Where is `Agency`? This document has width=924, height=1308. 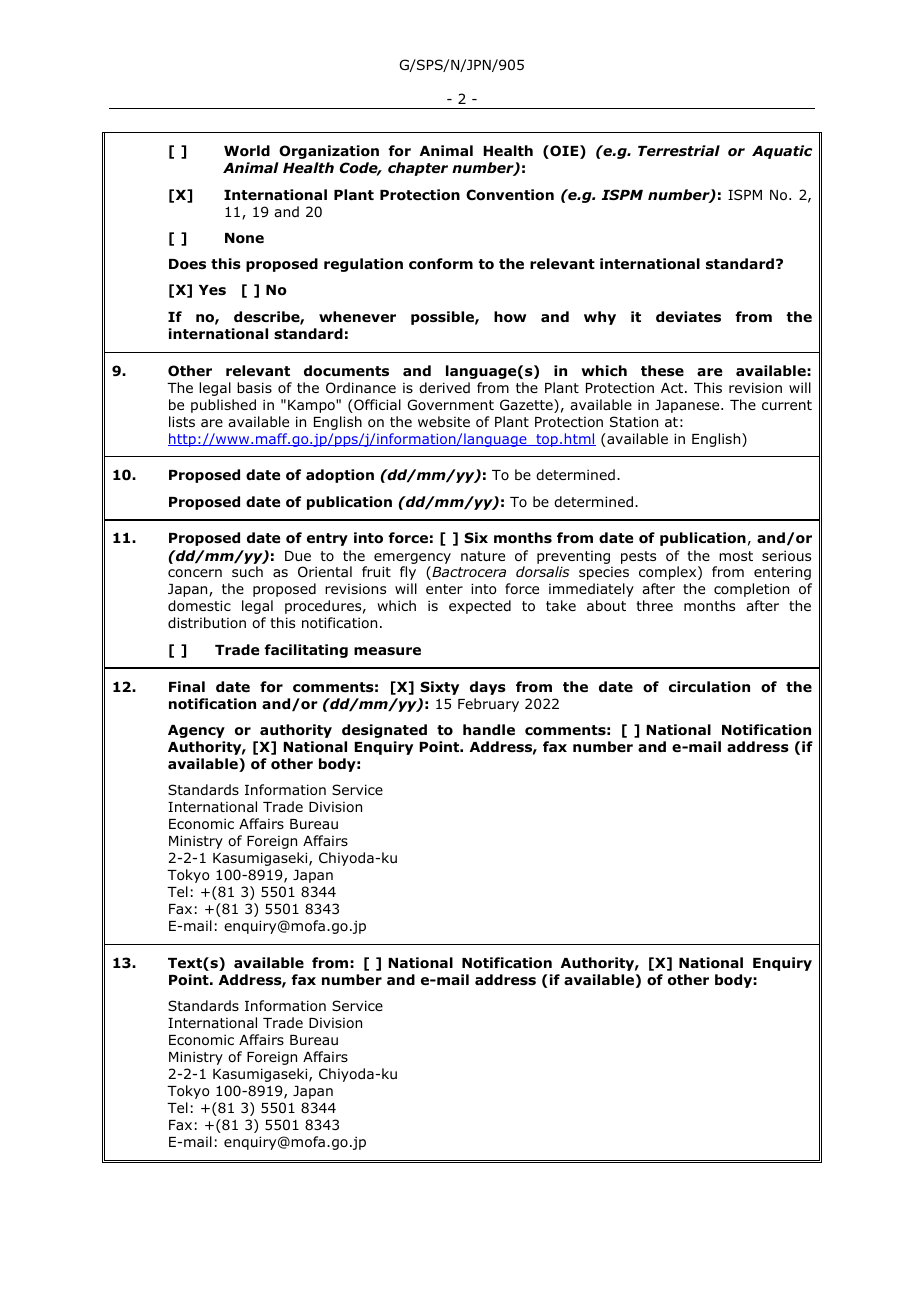
Agency is located at coordinates (196, 731).
